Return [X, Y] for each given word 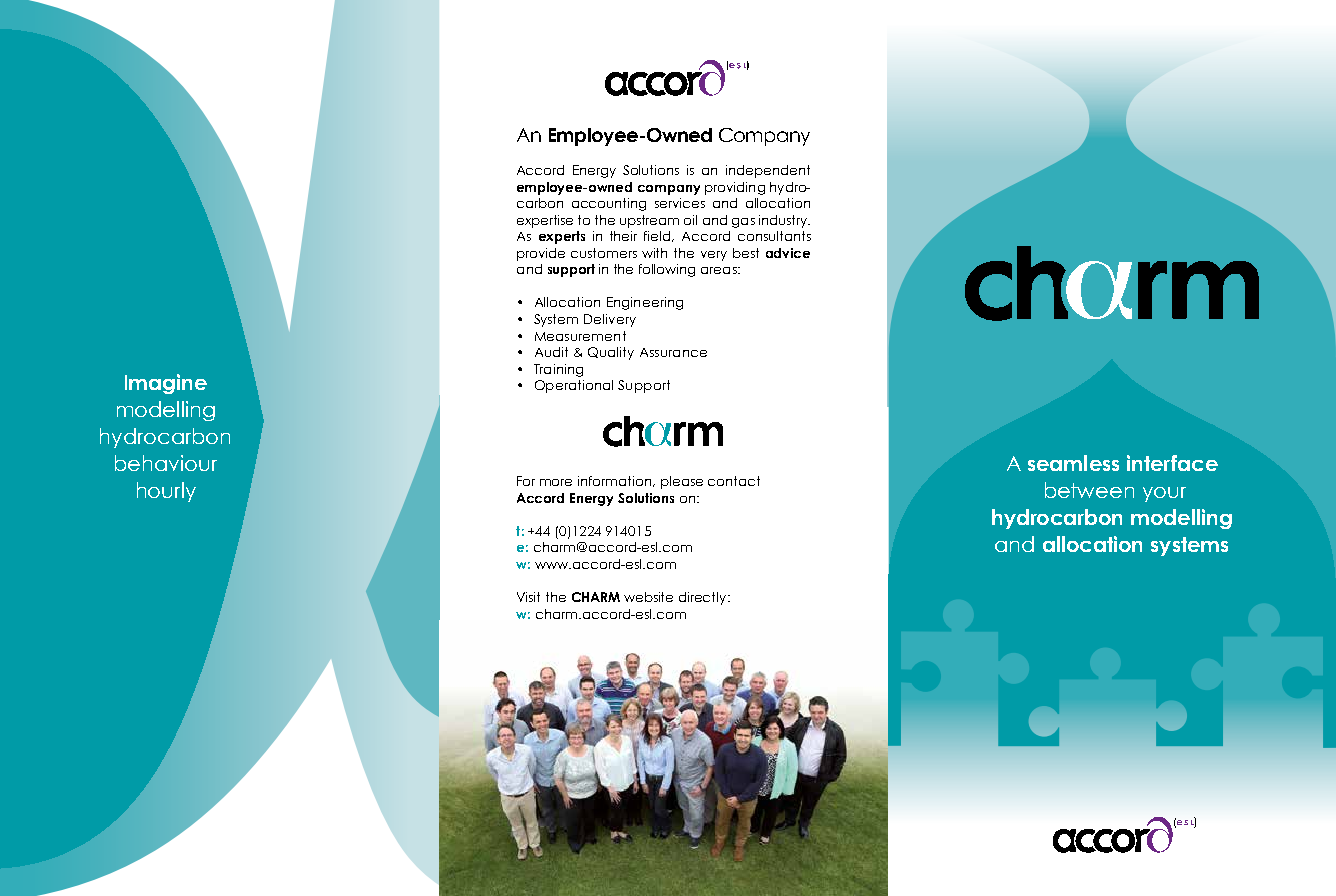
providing [735, 188]
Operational [574, 386]
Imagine [166, 384]
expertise [545, 221]
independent [768, 171]
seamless [1073, 463]
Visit [528, 597]
